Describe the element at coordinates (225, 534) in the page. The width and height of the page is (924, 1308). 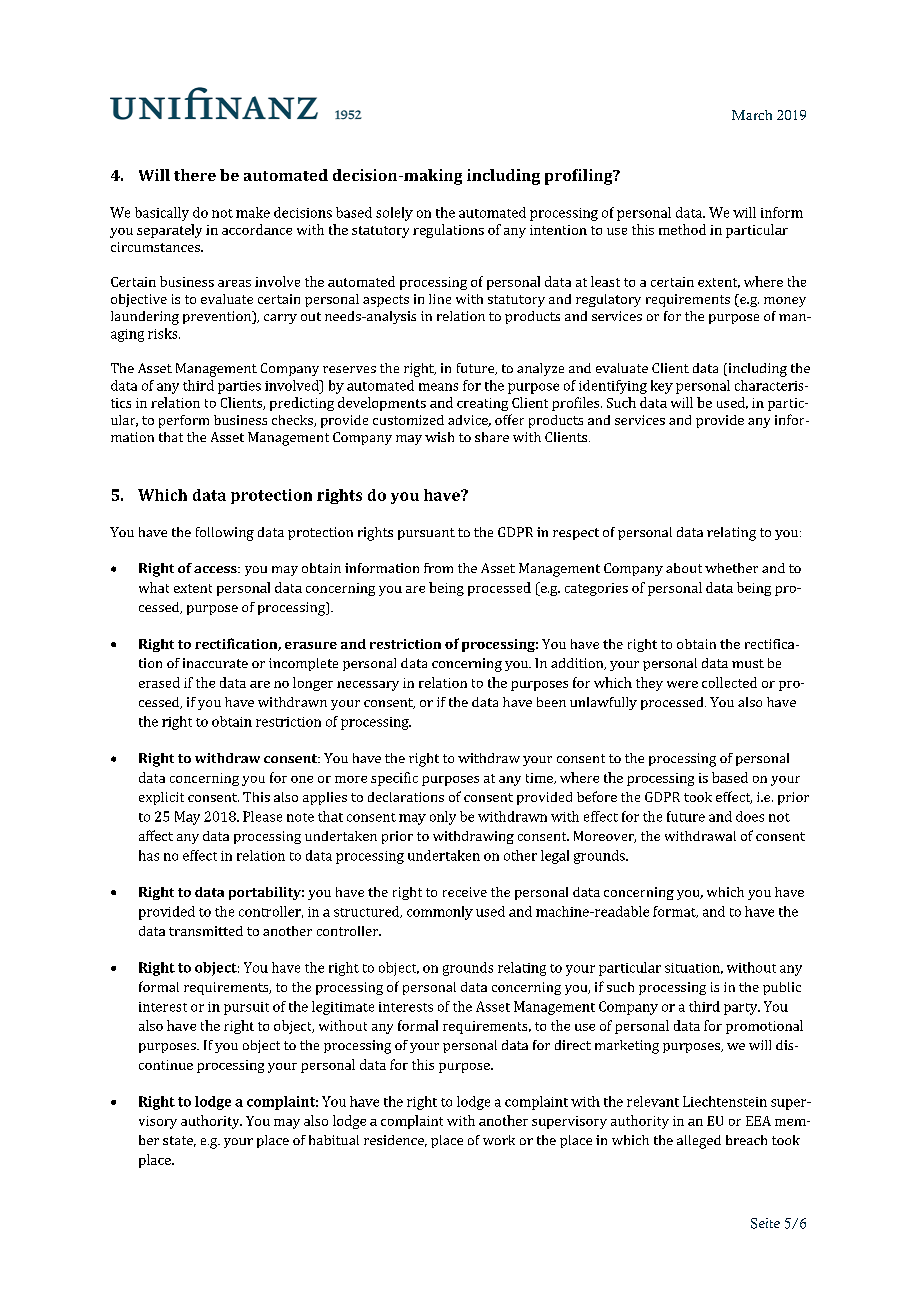
I see `following` at that location.
